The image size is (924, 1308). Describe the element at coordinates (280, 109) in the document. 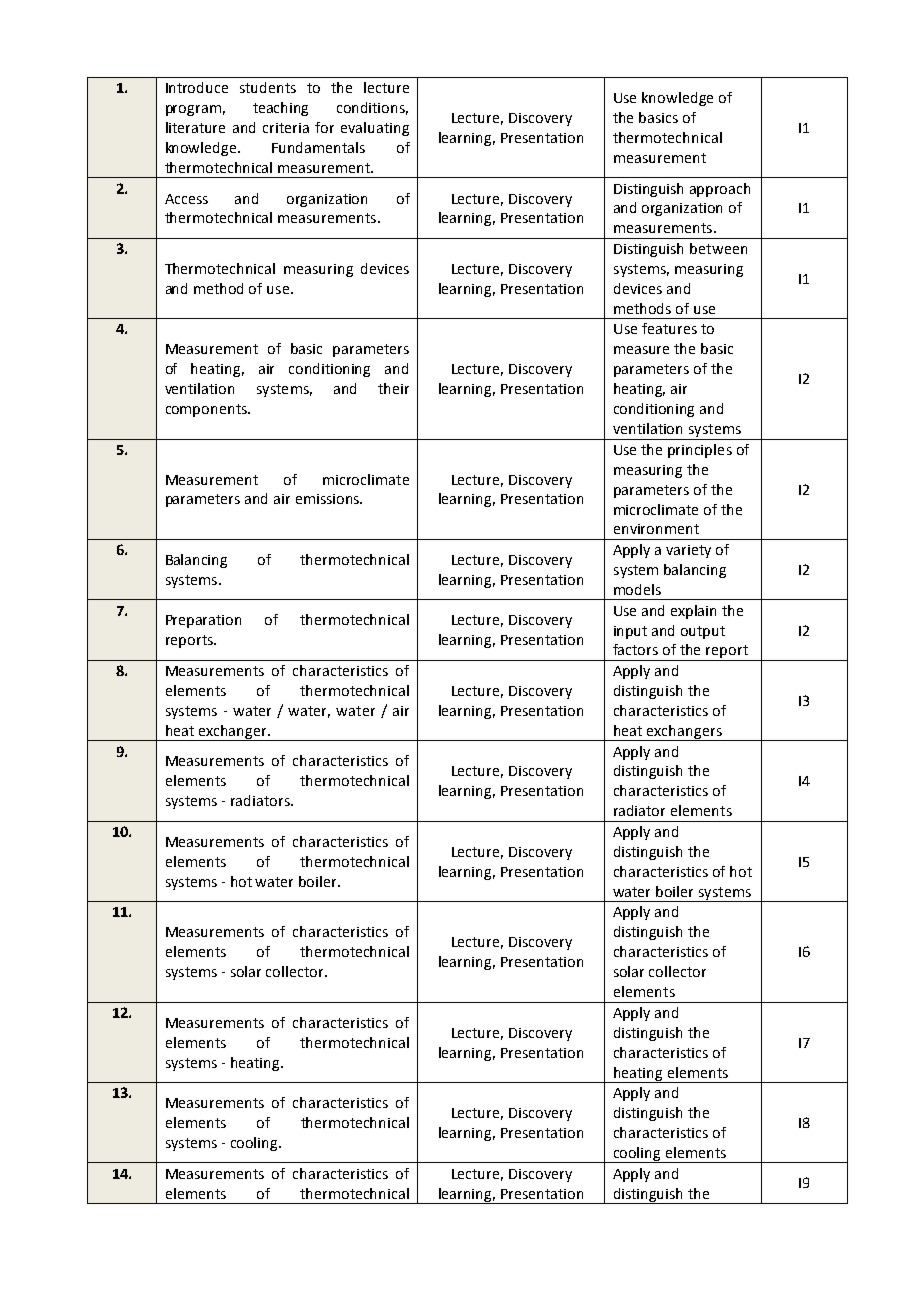

I see `teaching` at that location.
